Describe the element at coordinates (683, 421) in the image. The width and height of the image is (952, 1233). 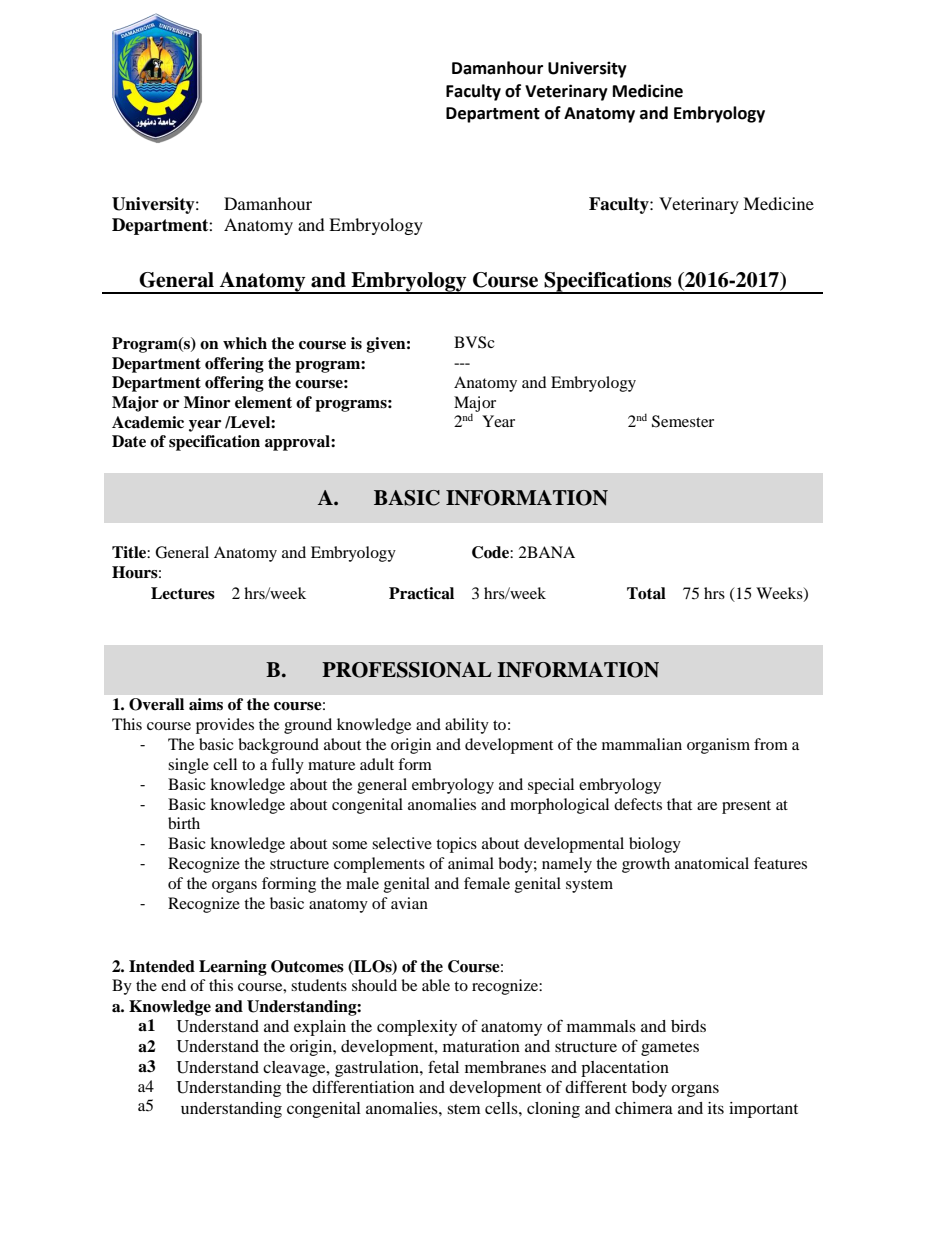
I see `Semester` at that location.
